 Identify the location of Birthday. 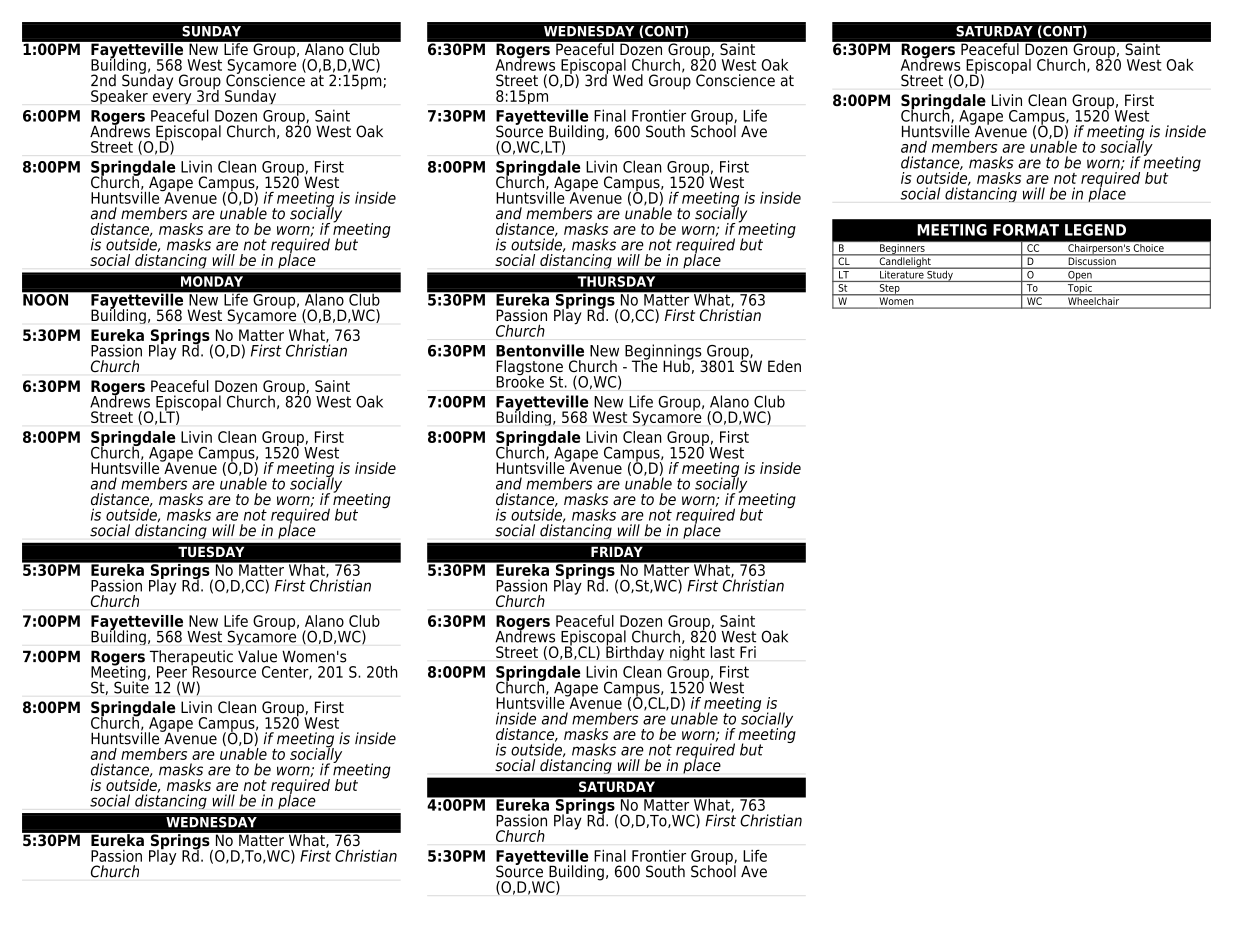
(635, 652).
